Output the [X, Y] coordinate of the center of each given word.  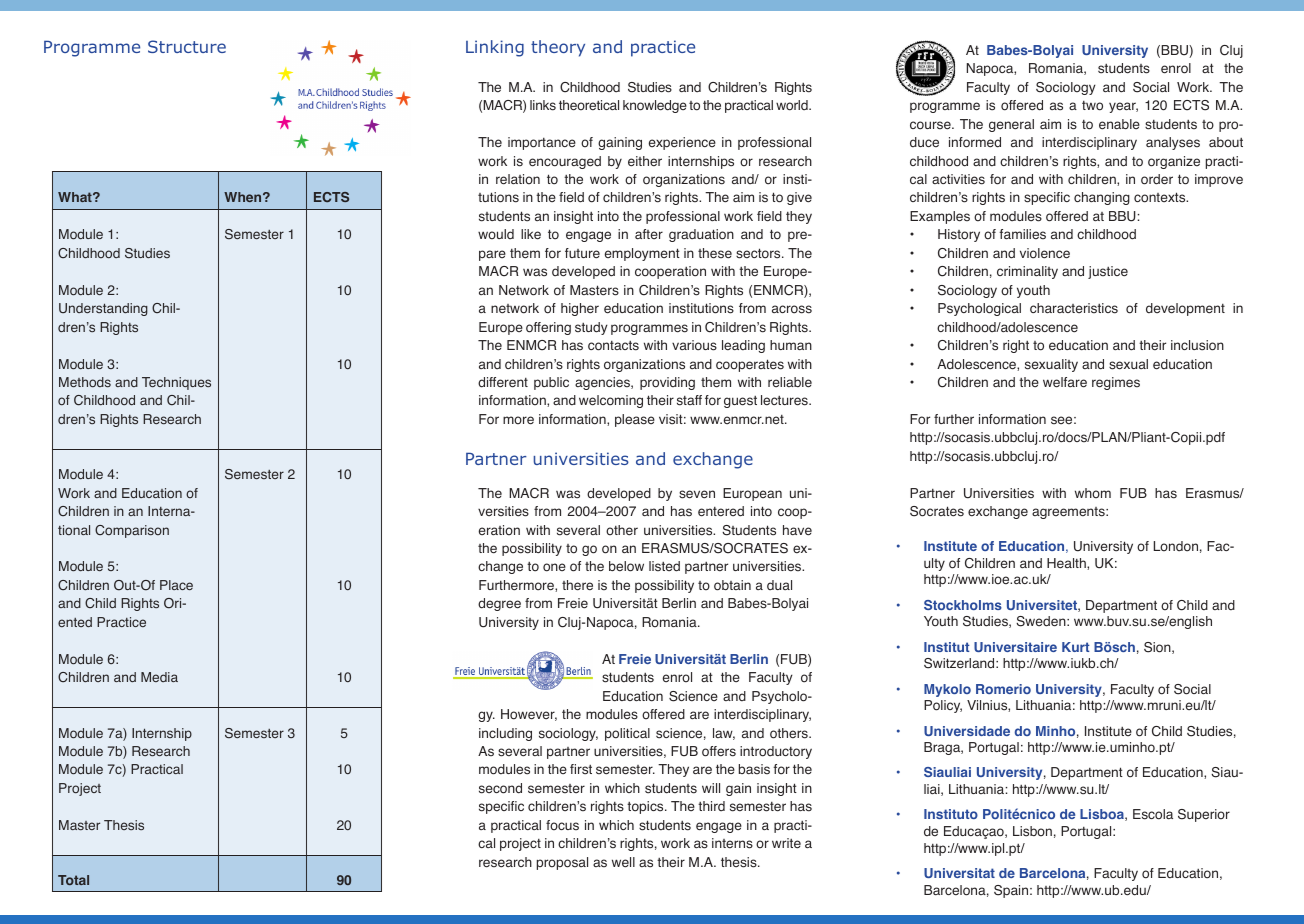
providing [667, 383]
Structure [187, 46]
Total [73, 880]
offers [719, 751]
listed [664, 566]
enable [1119, 124]
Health [1067, 564]
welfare [1065, 382]
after [649, 234]
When [244, 197]
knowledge [655, 106]
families [1022, 234]
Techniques [176, 383]
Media [159, 677]
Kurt [1075, 647]
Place [176, 585]
